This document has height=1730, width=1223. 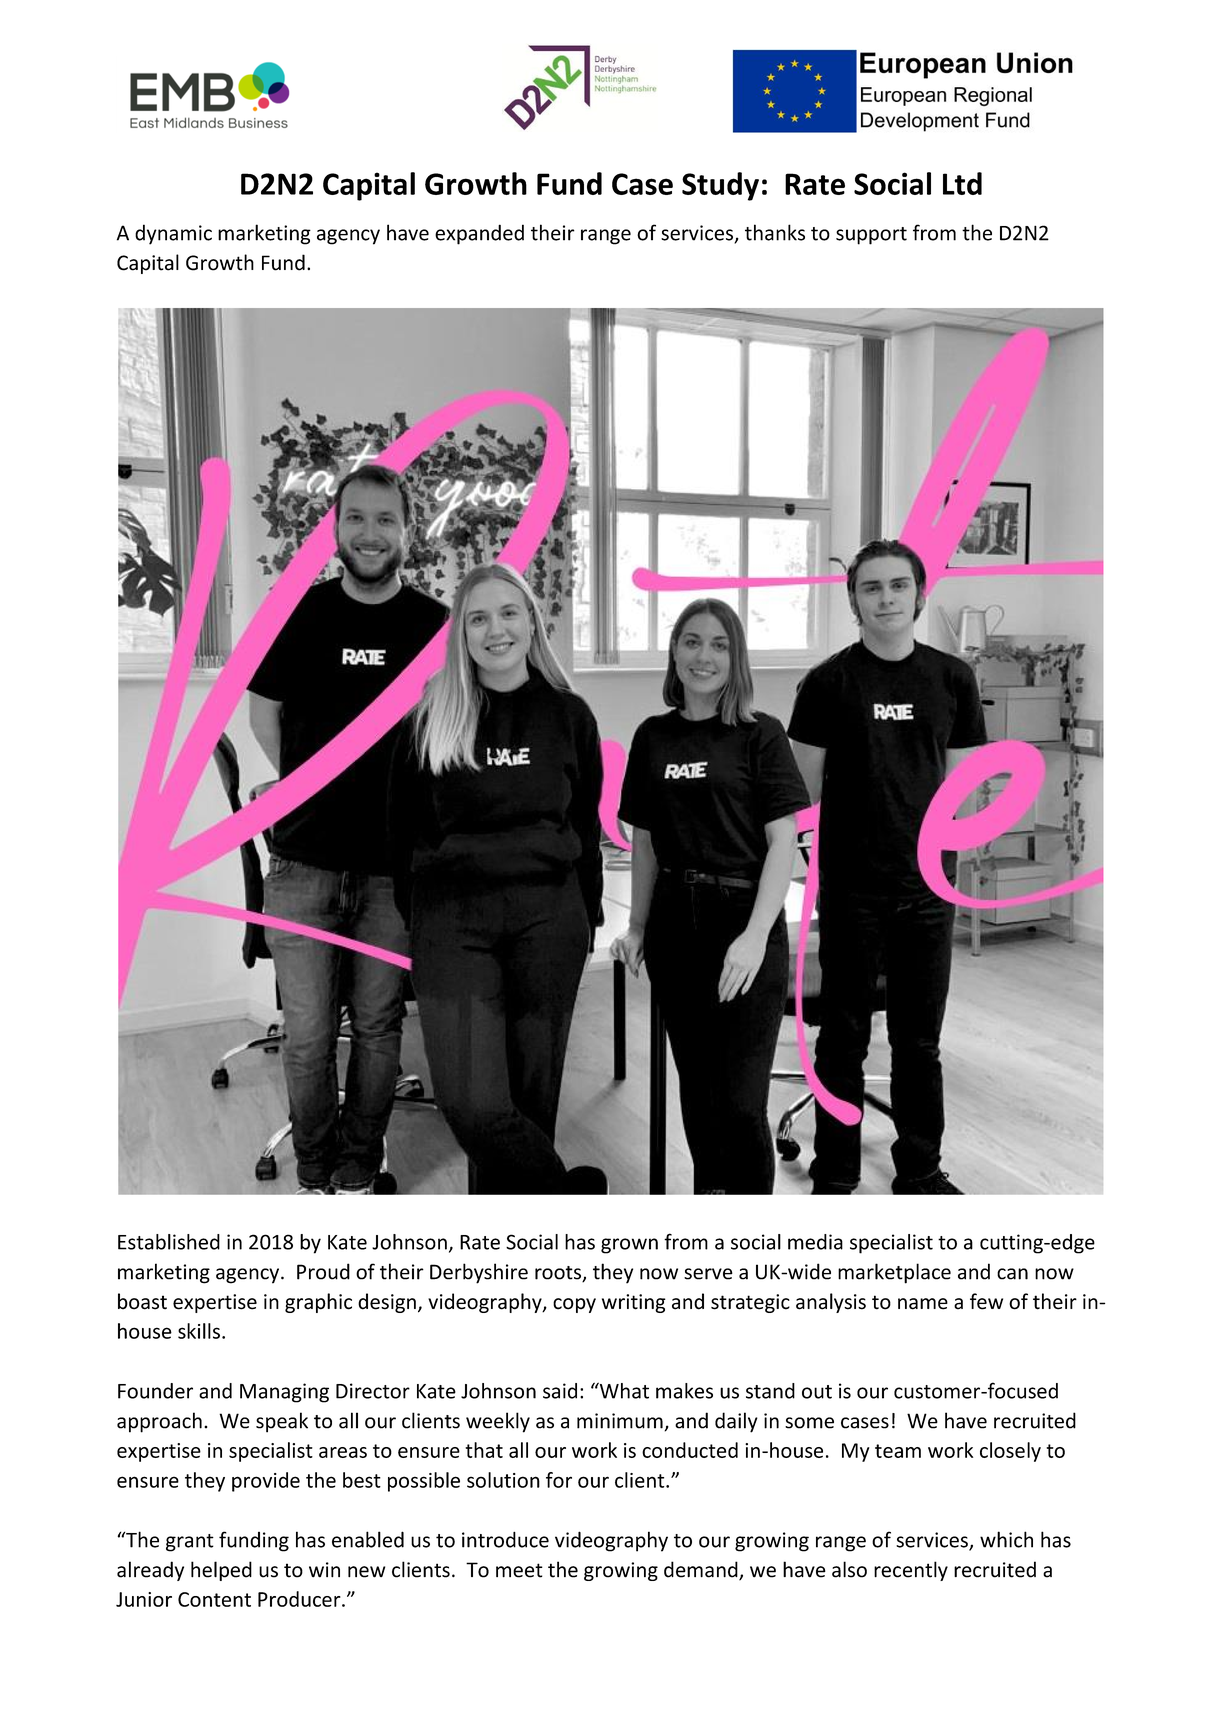 What do you see at coordinates (629, 1246) in the document?
I see `grown` at bounding box center [629, 1246].
